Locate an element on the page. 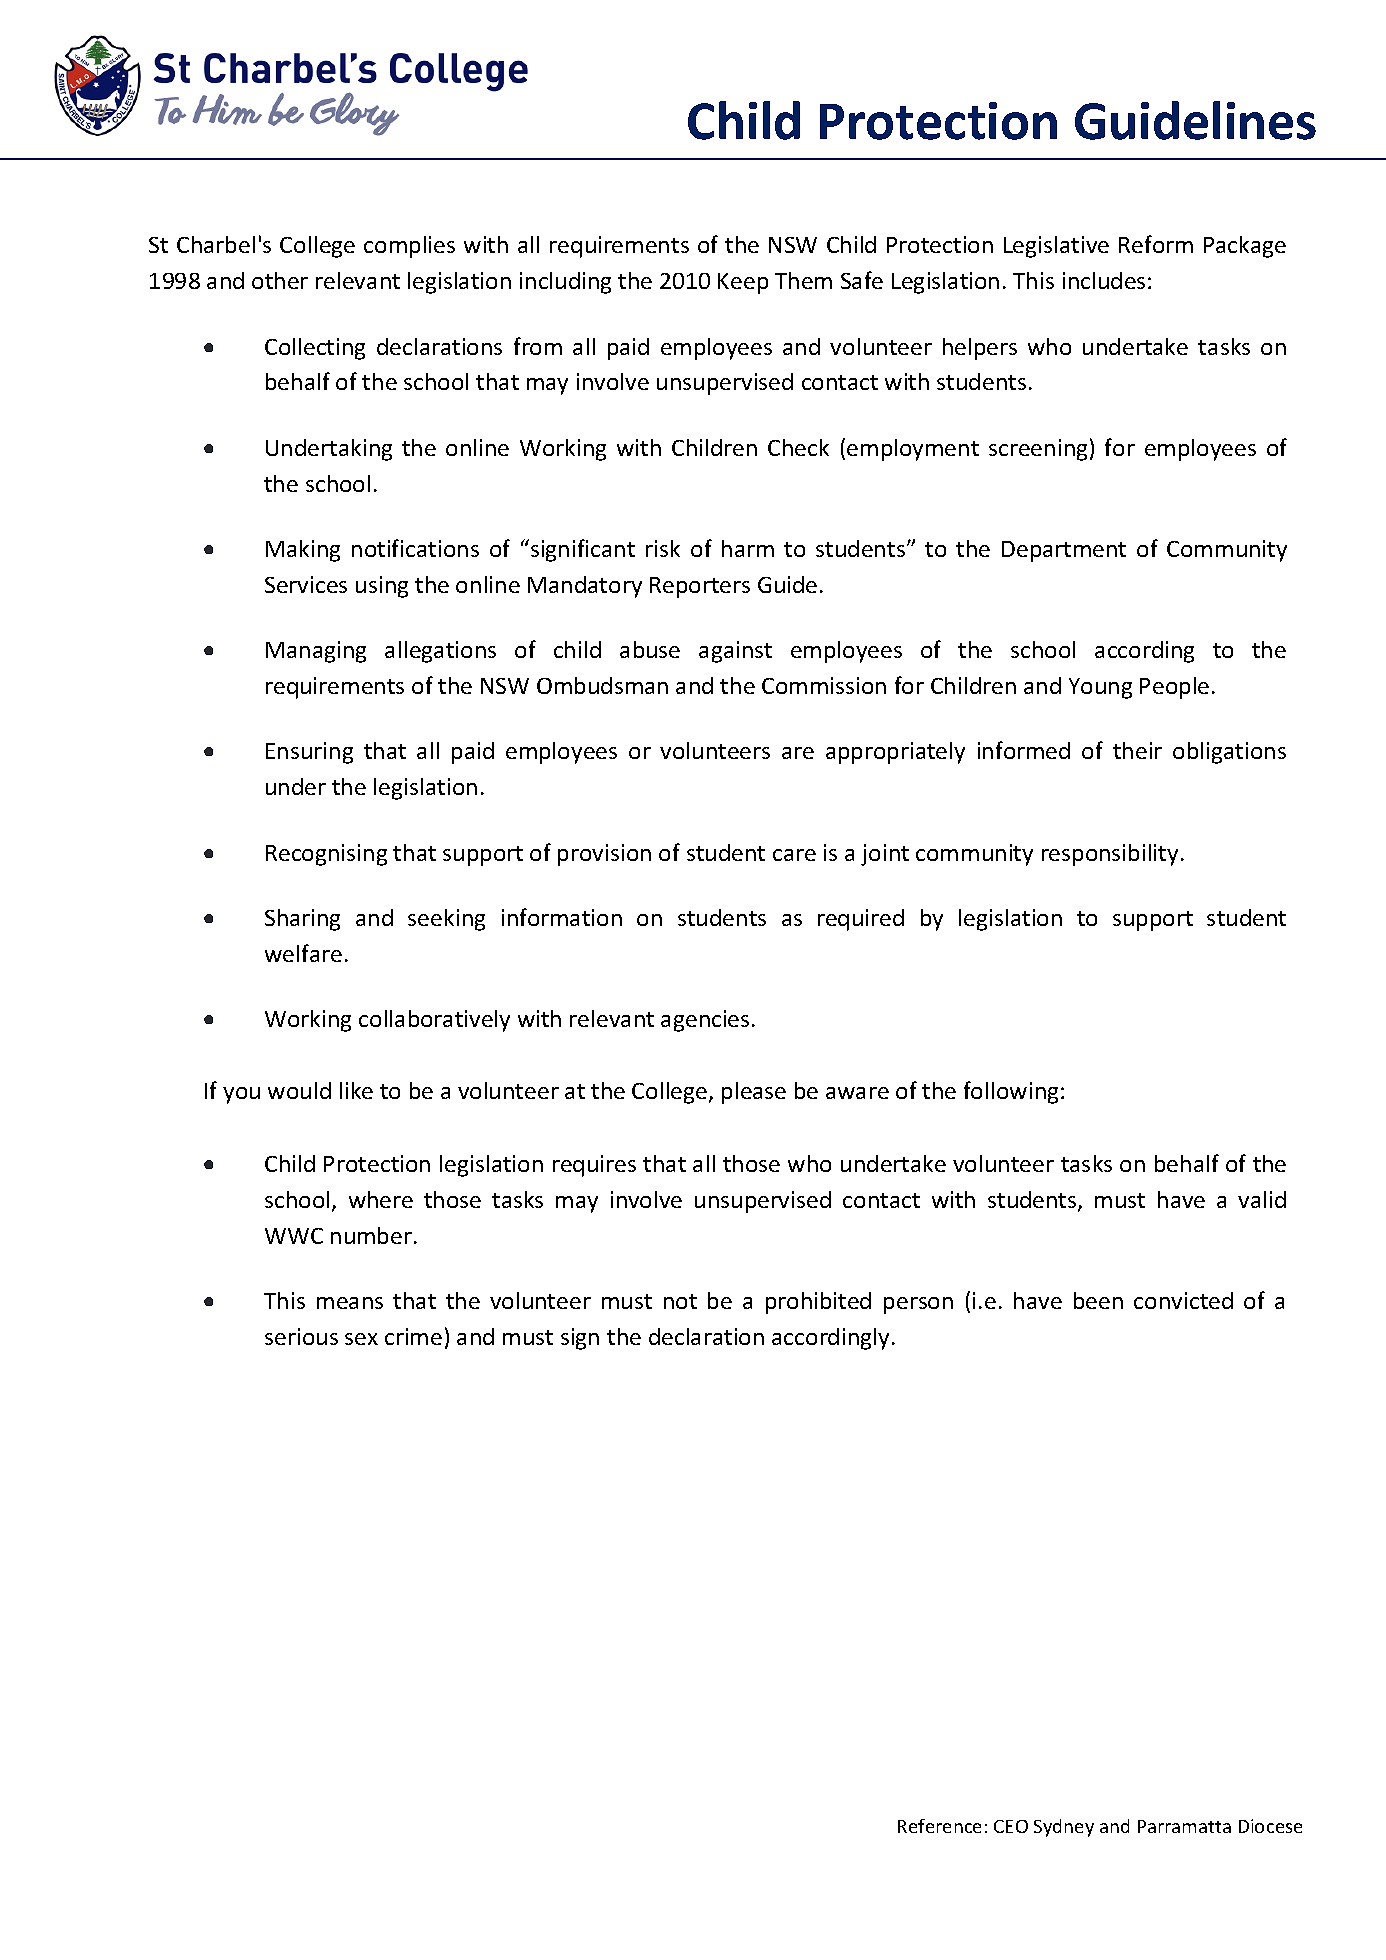 The height and width of the document is (1960, 1386). CEO is located at coordinates (1011, 1826).
